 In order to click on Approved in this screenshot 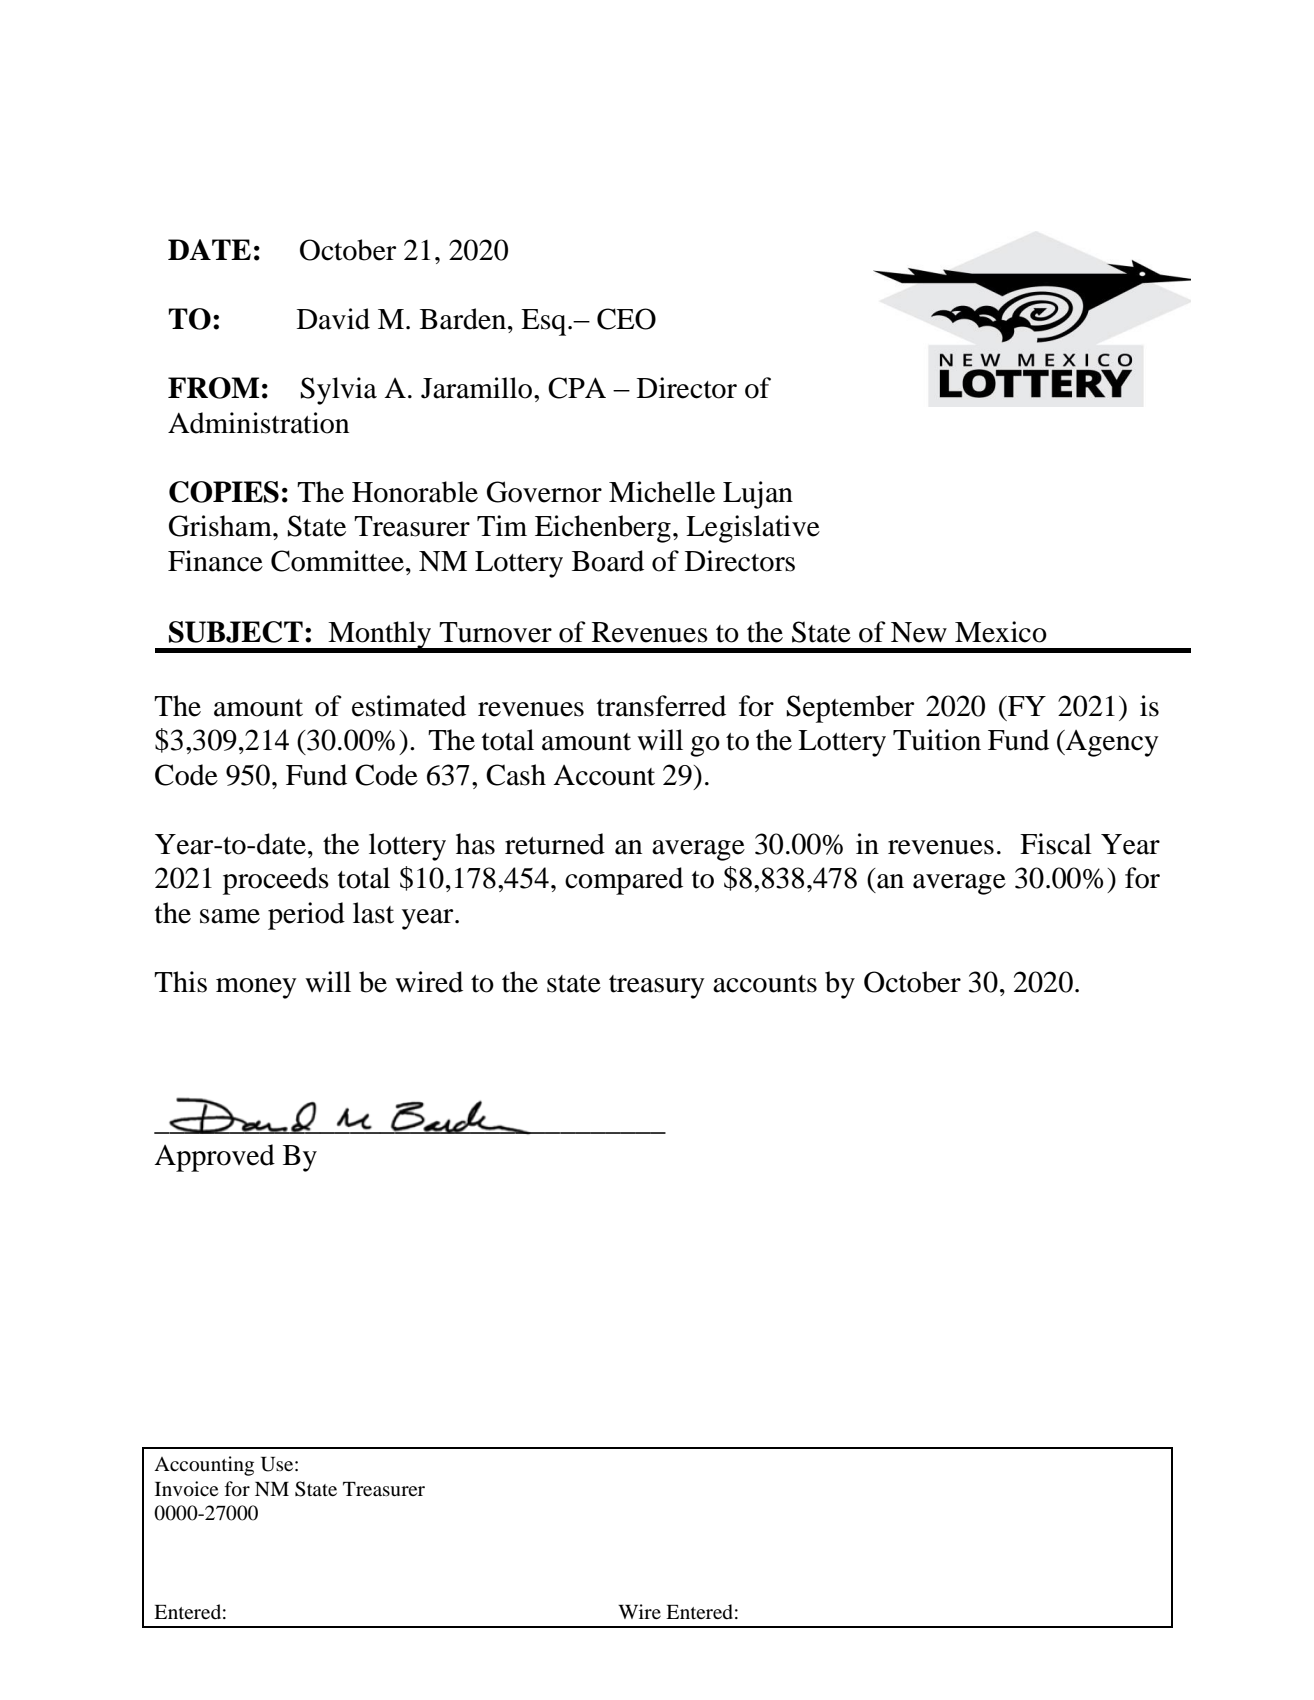, I will do `click(214, 1158)`.
